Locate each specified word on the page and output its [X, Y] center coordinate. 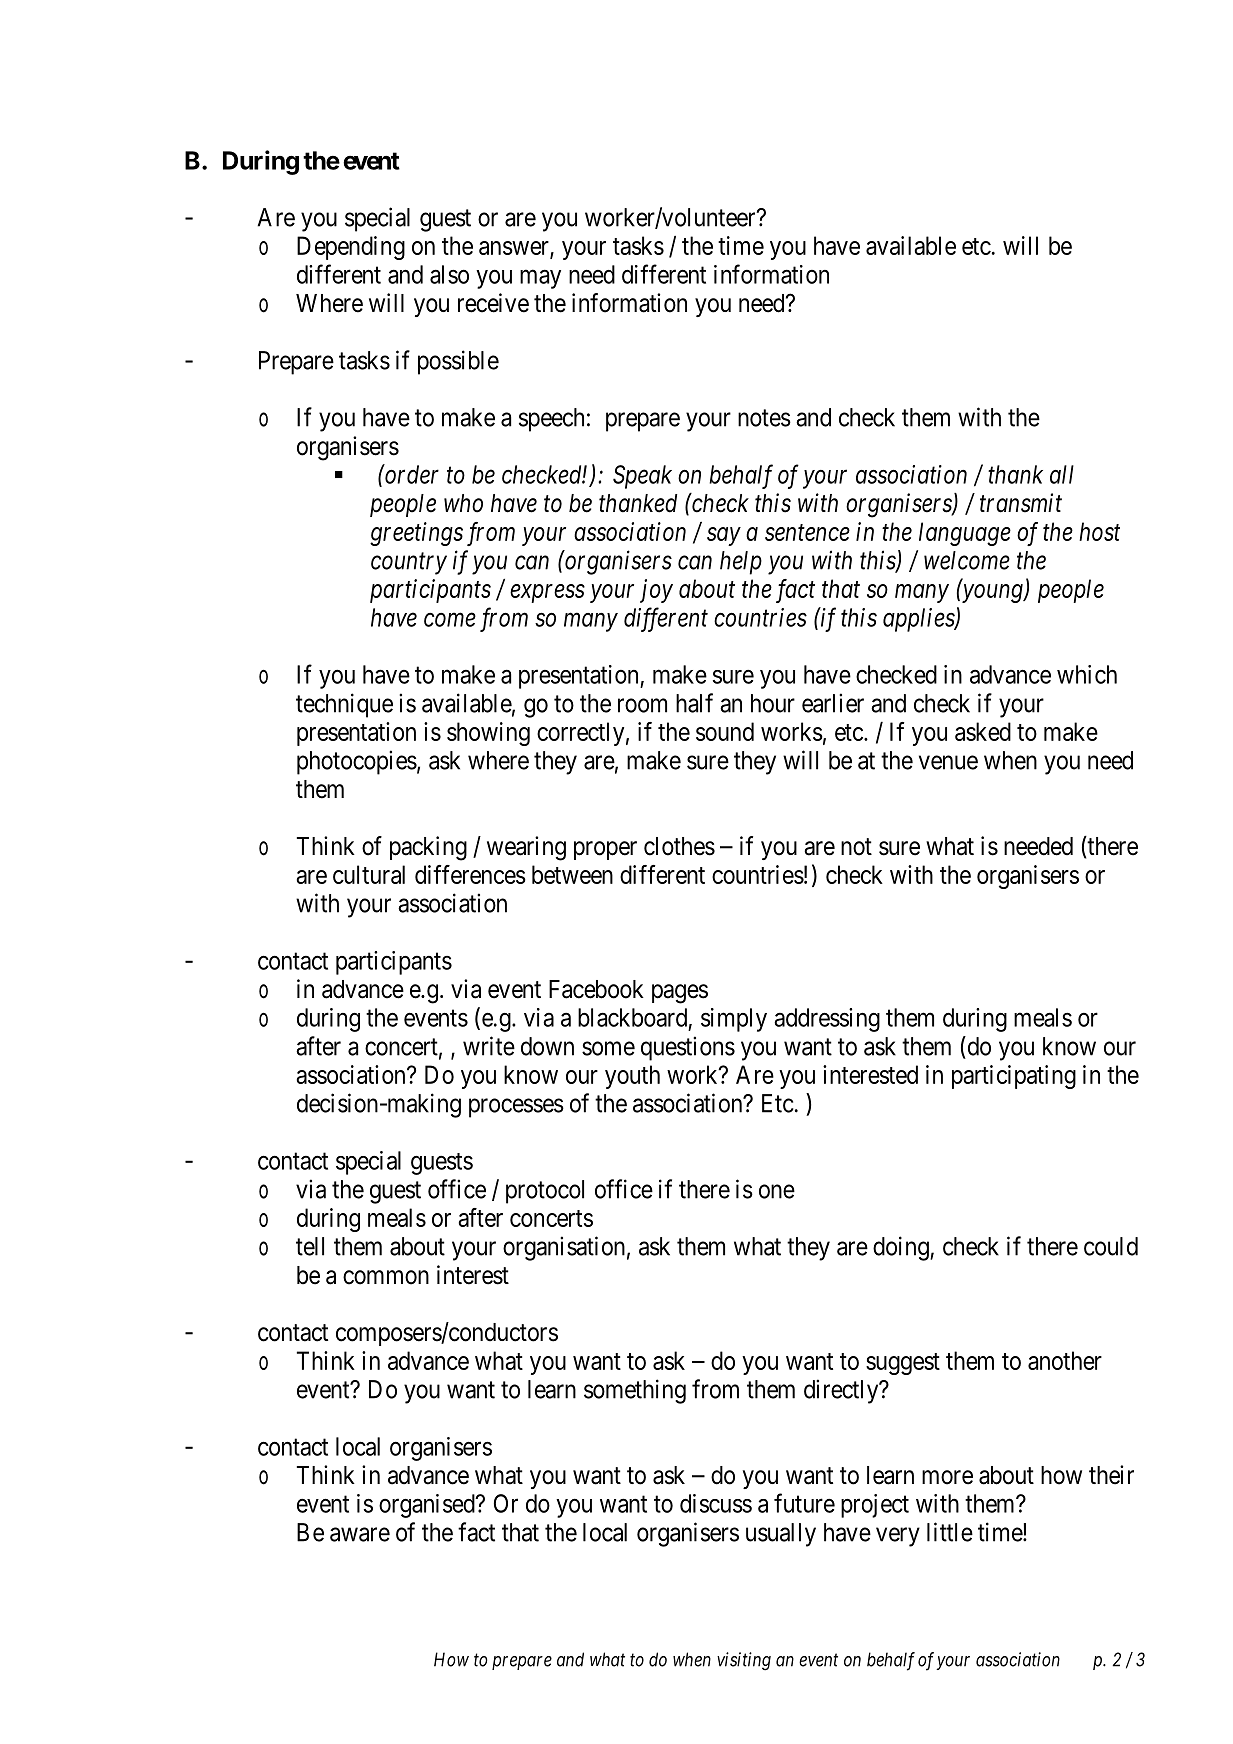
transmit [1021, 503]
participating [1014, 1077]
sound [725, 731]
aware [360, 1534]
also [449, 274]
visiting [744, 1661]
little [950, 1532]
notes [764, 418]
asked [983, 731]
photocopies [357, 762]
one [777, 1191]
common [386, 1277]
